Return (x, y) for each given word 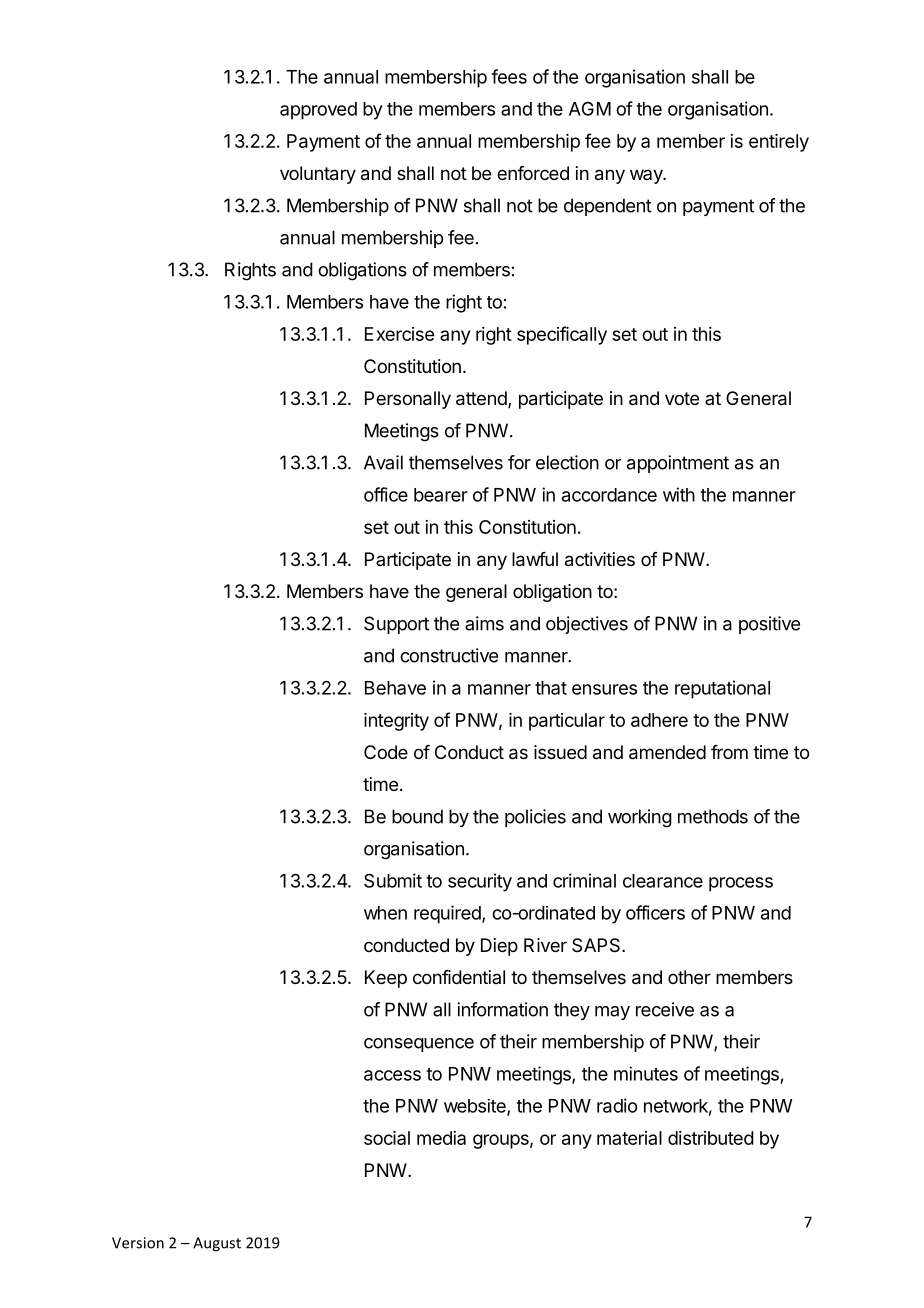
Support (396, 625)
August (217, 1244)
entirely (779, 143)
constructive (449, 655)
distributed (711, 1138)
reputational (722, 689)
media (441, 1138)
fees (509, 76)
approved (318, 111)
